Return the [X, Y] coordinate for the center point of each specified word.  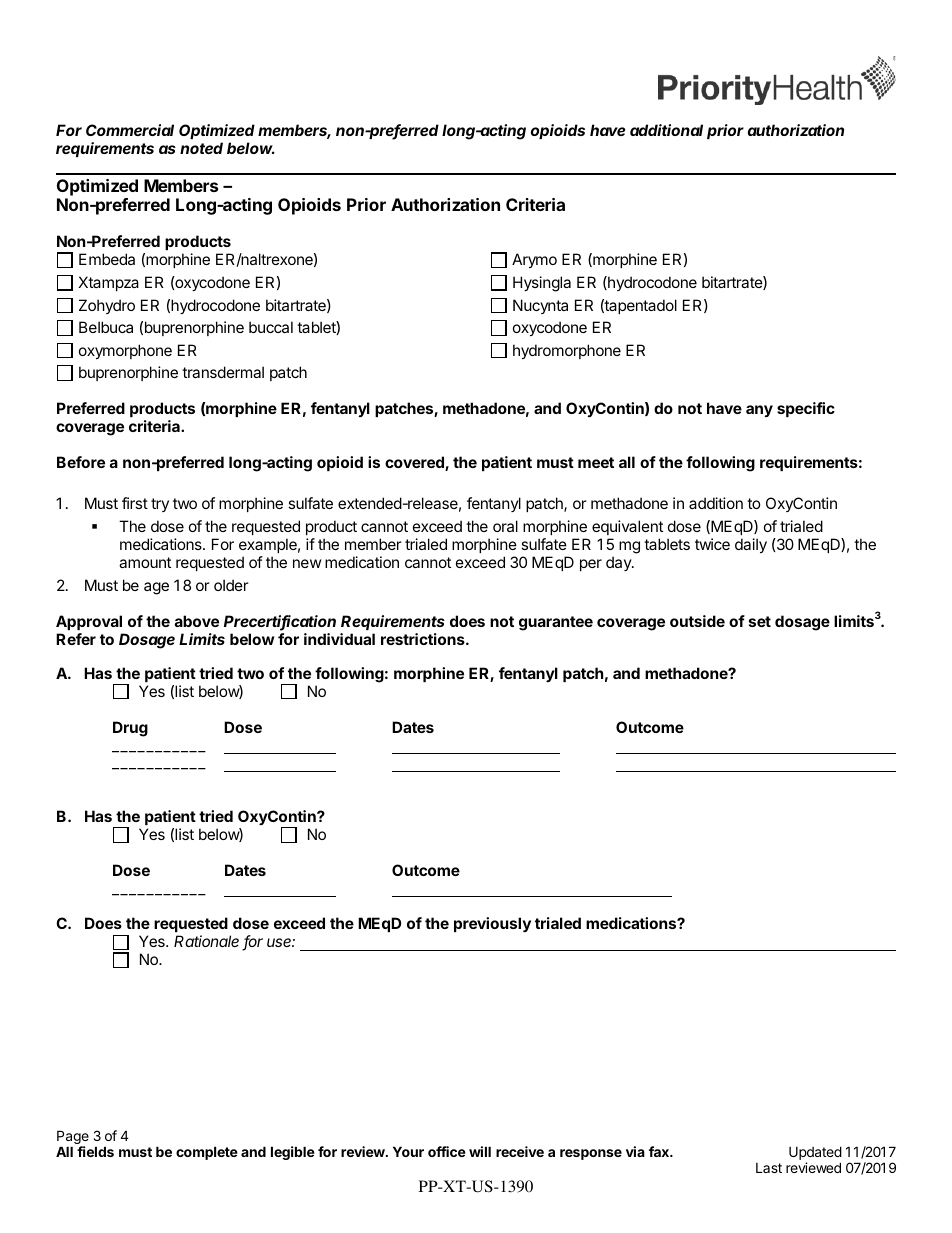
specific [806, 409]
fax [660, 1151]
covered [415, 463]
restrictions [424, 639]
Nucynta [540, 306]
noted [201, 148]
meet [596, 462]
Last [769, 1168]
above [197, 621]
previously [492, 924]
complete [207, 1153]
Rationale [206, 941]
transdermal [223, 372]
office [447, 1151]
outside [697, 621]
